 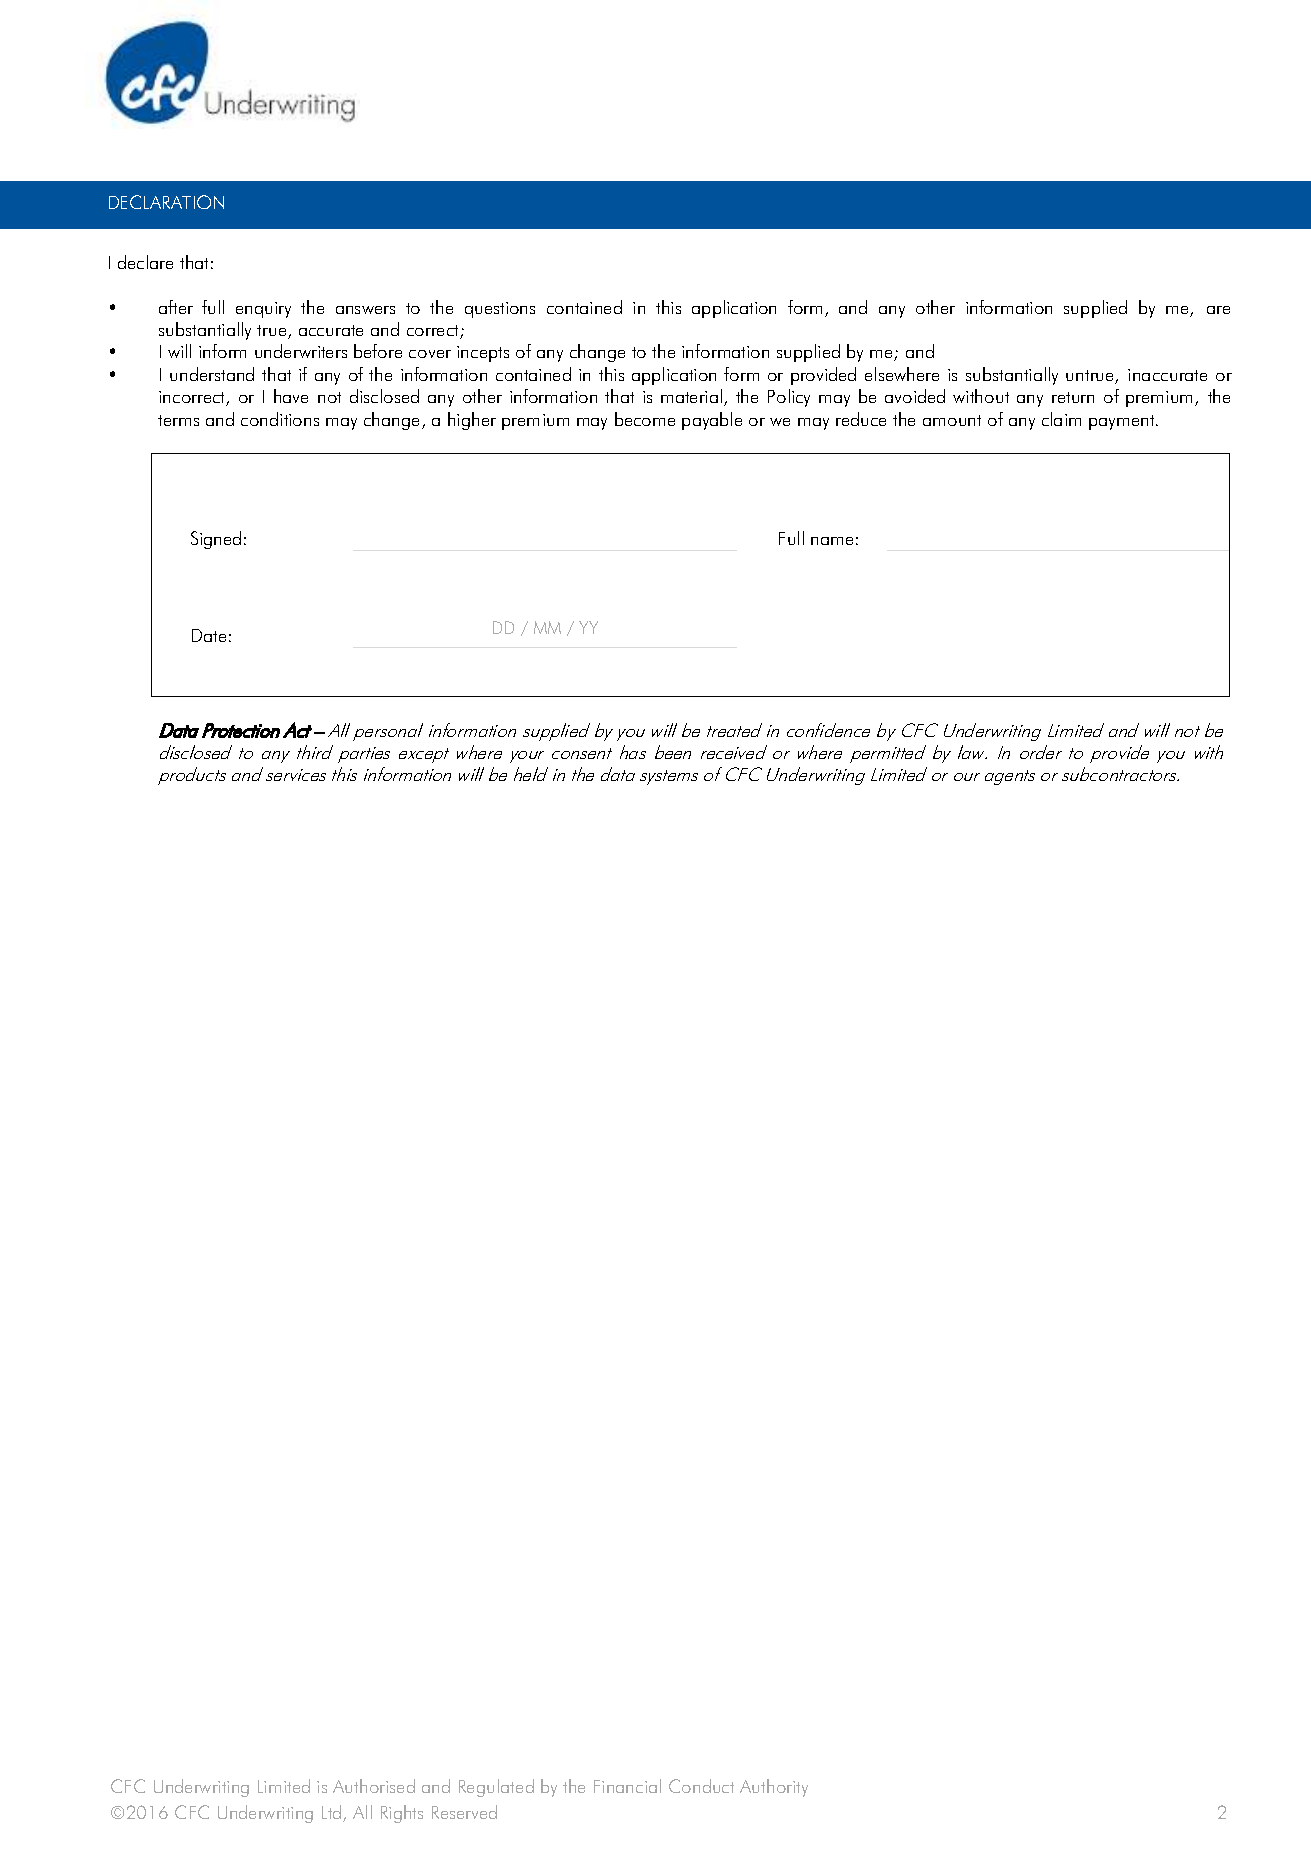 I want to click on amount, so click(x=952, y=420).
